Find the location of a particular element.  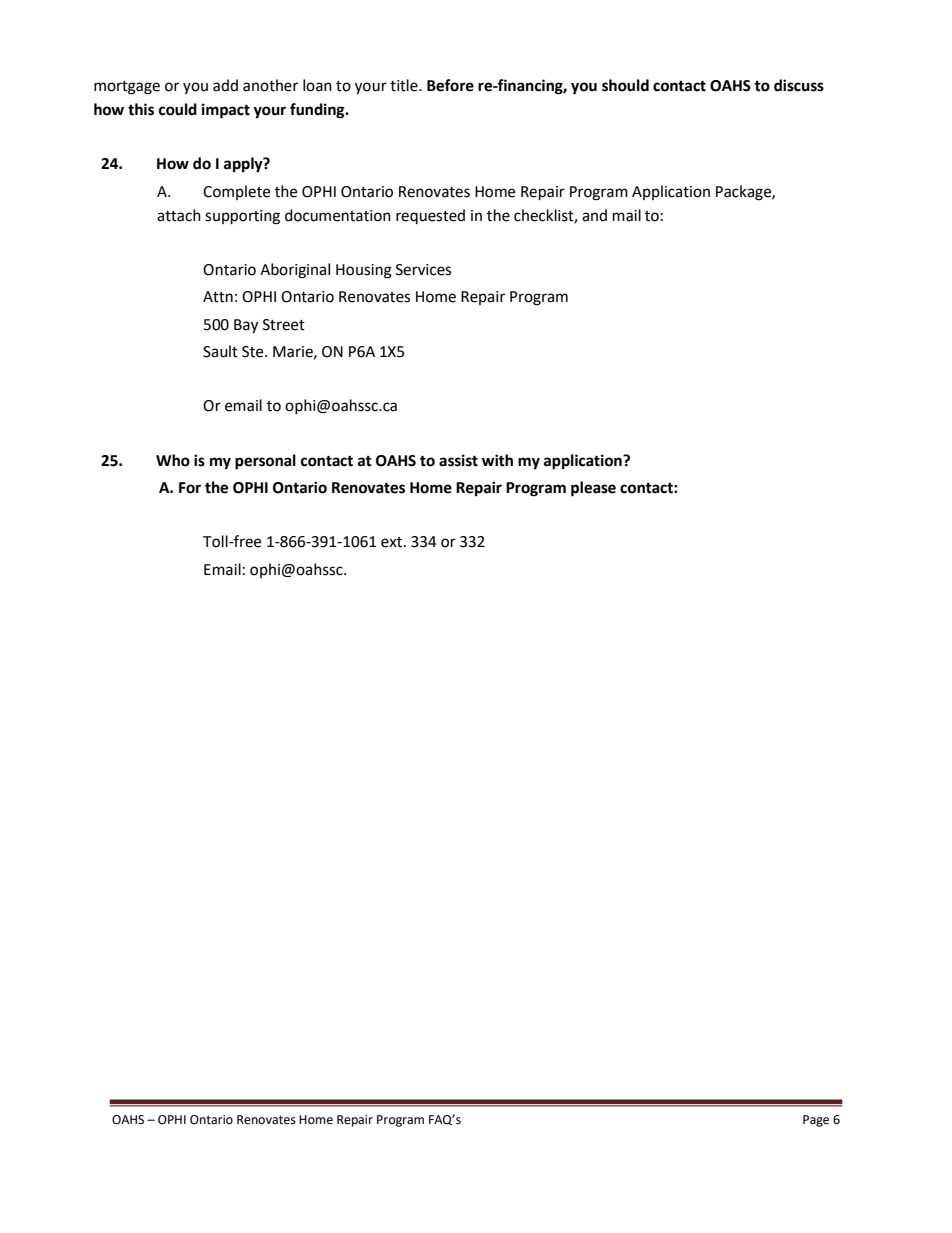

ext is located at coordinates (393, 542).
